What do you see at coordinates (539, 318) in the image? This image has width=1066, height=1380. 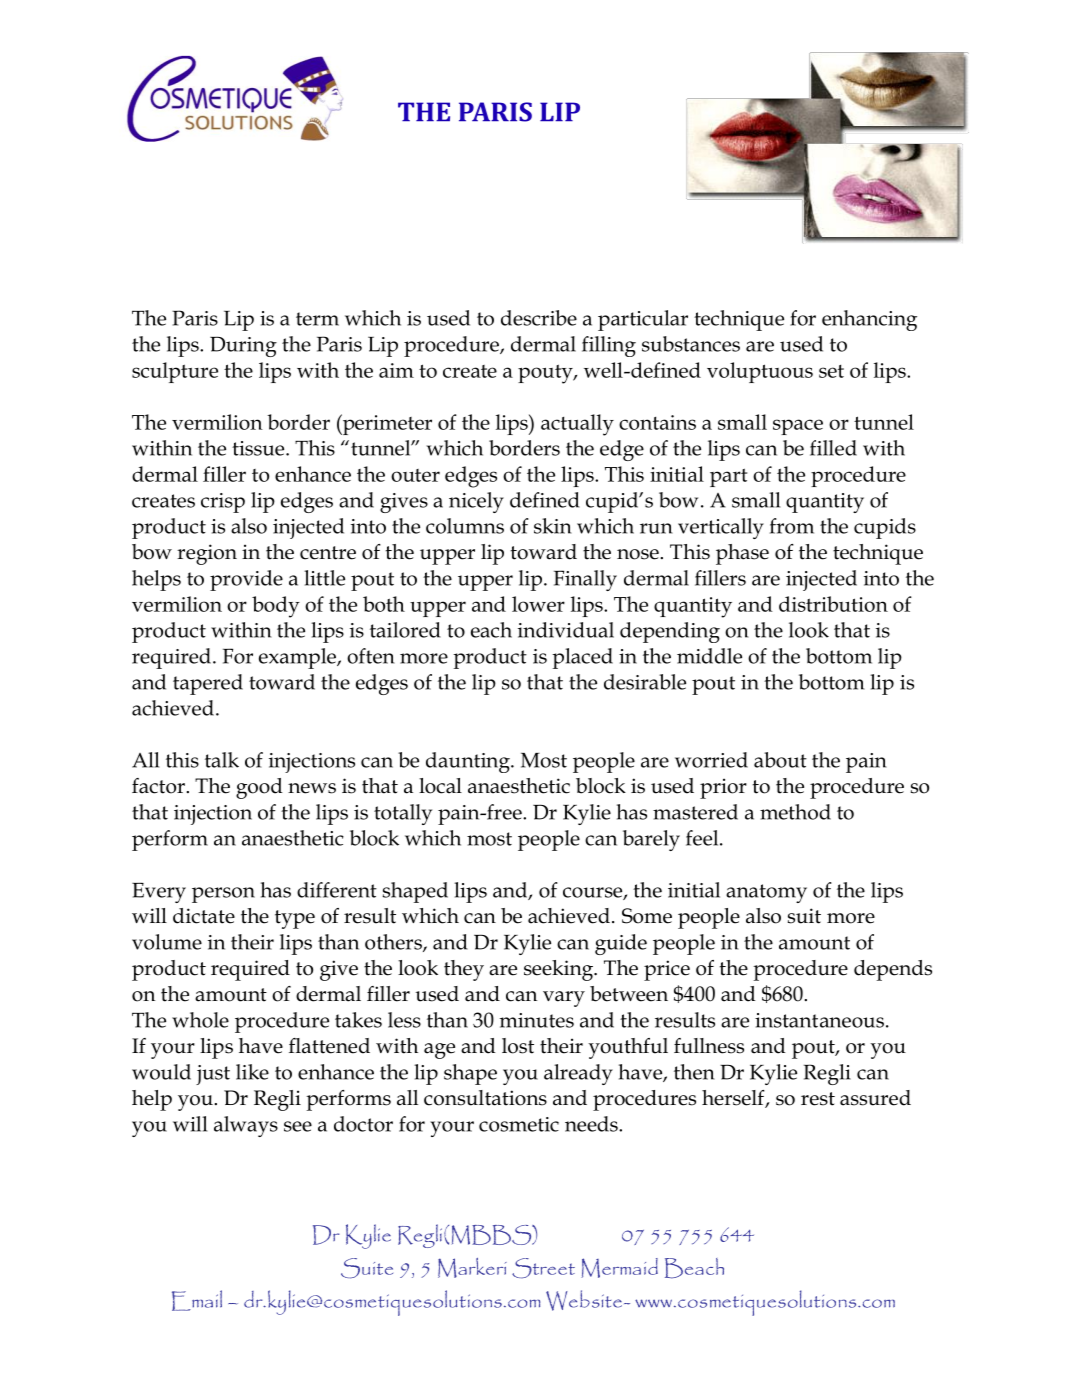 I see `describe` at bounding box center [539, 318].
